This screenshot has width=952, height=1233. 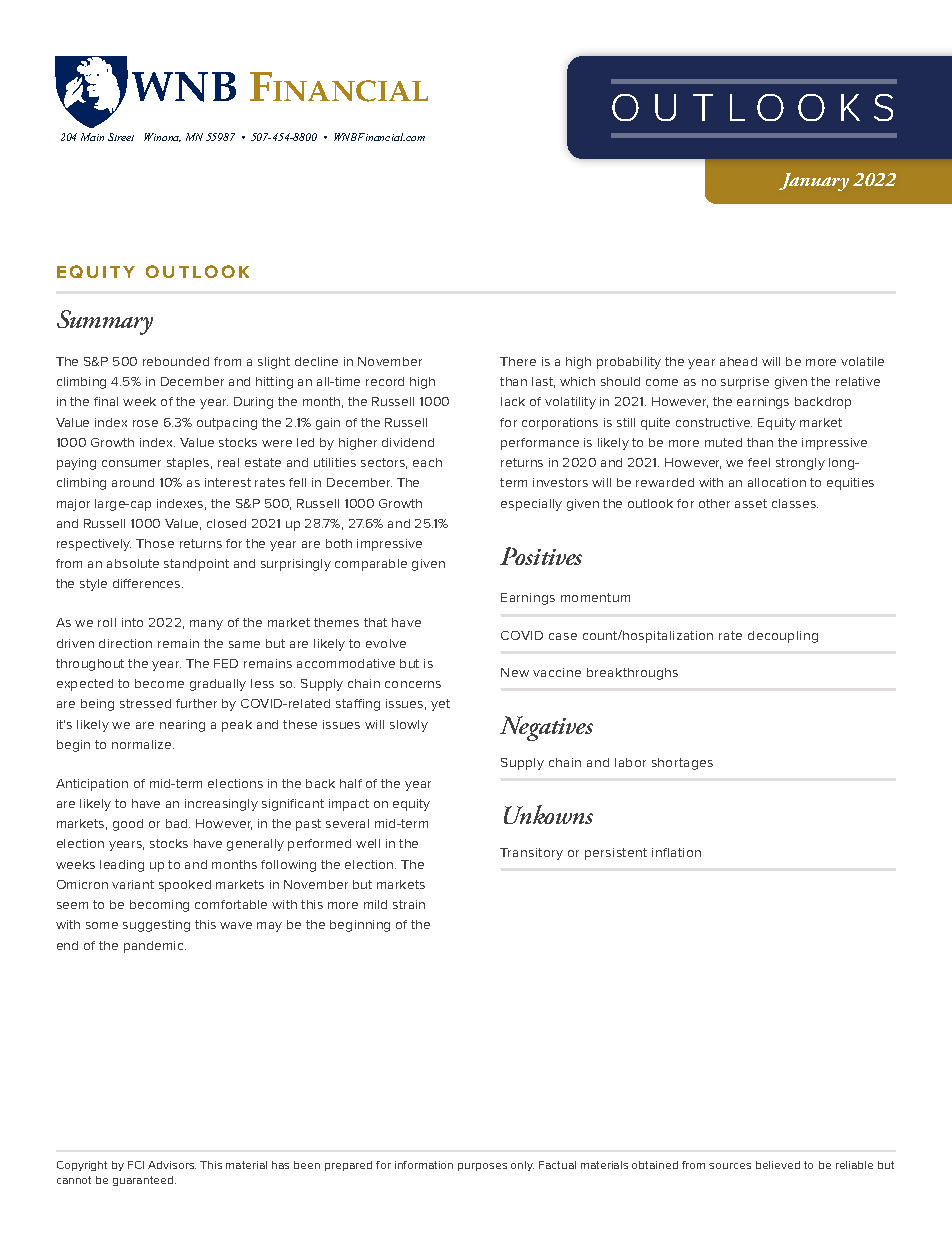 I want to click on becoming, so click(x=159, y=906).
